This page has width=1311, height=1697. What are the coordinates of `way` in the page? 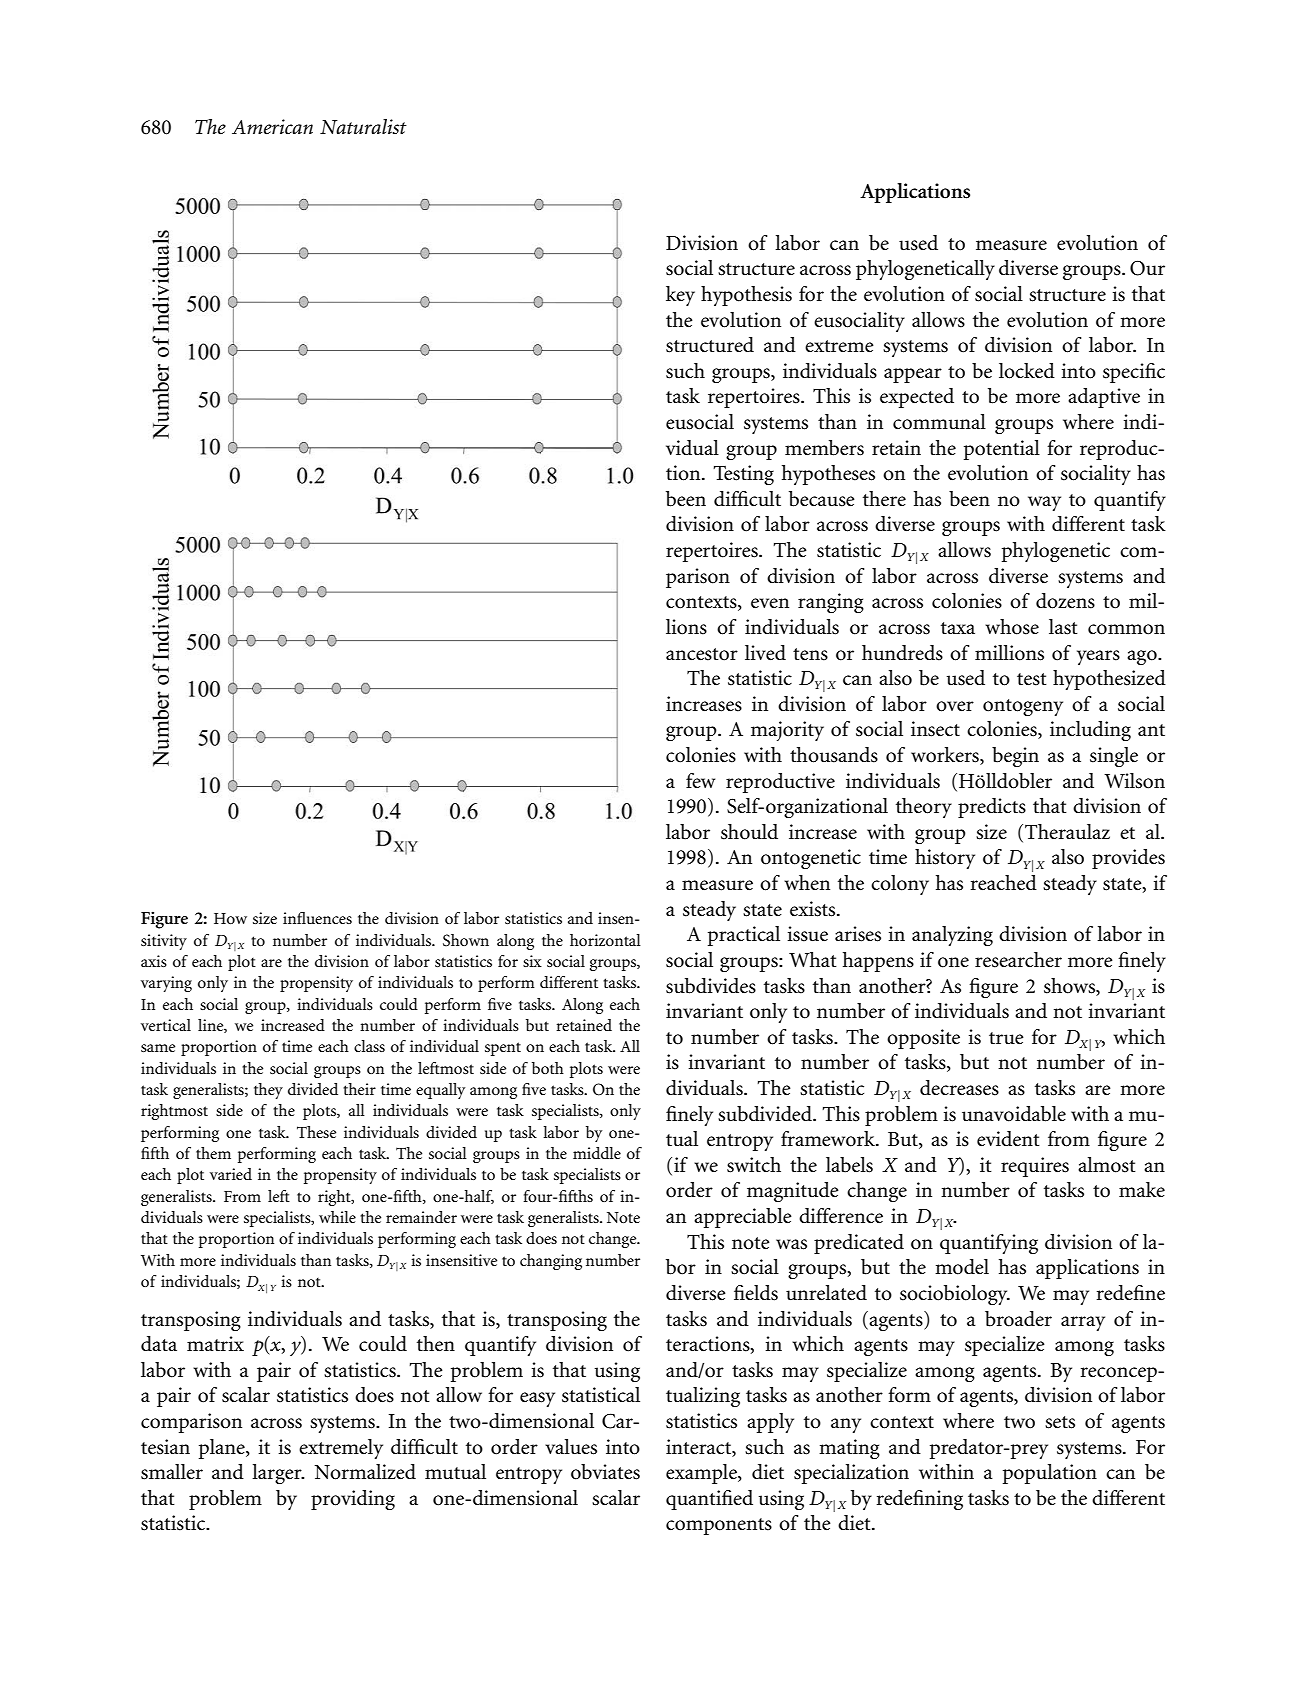 It's located at (1044, 503).
